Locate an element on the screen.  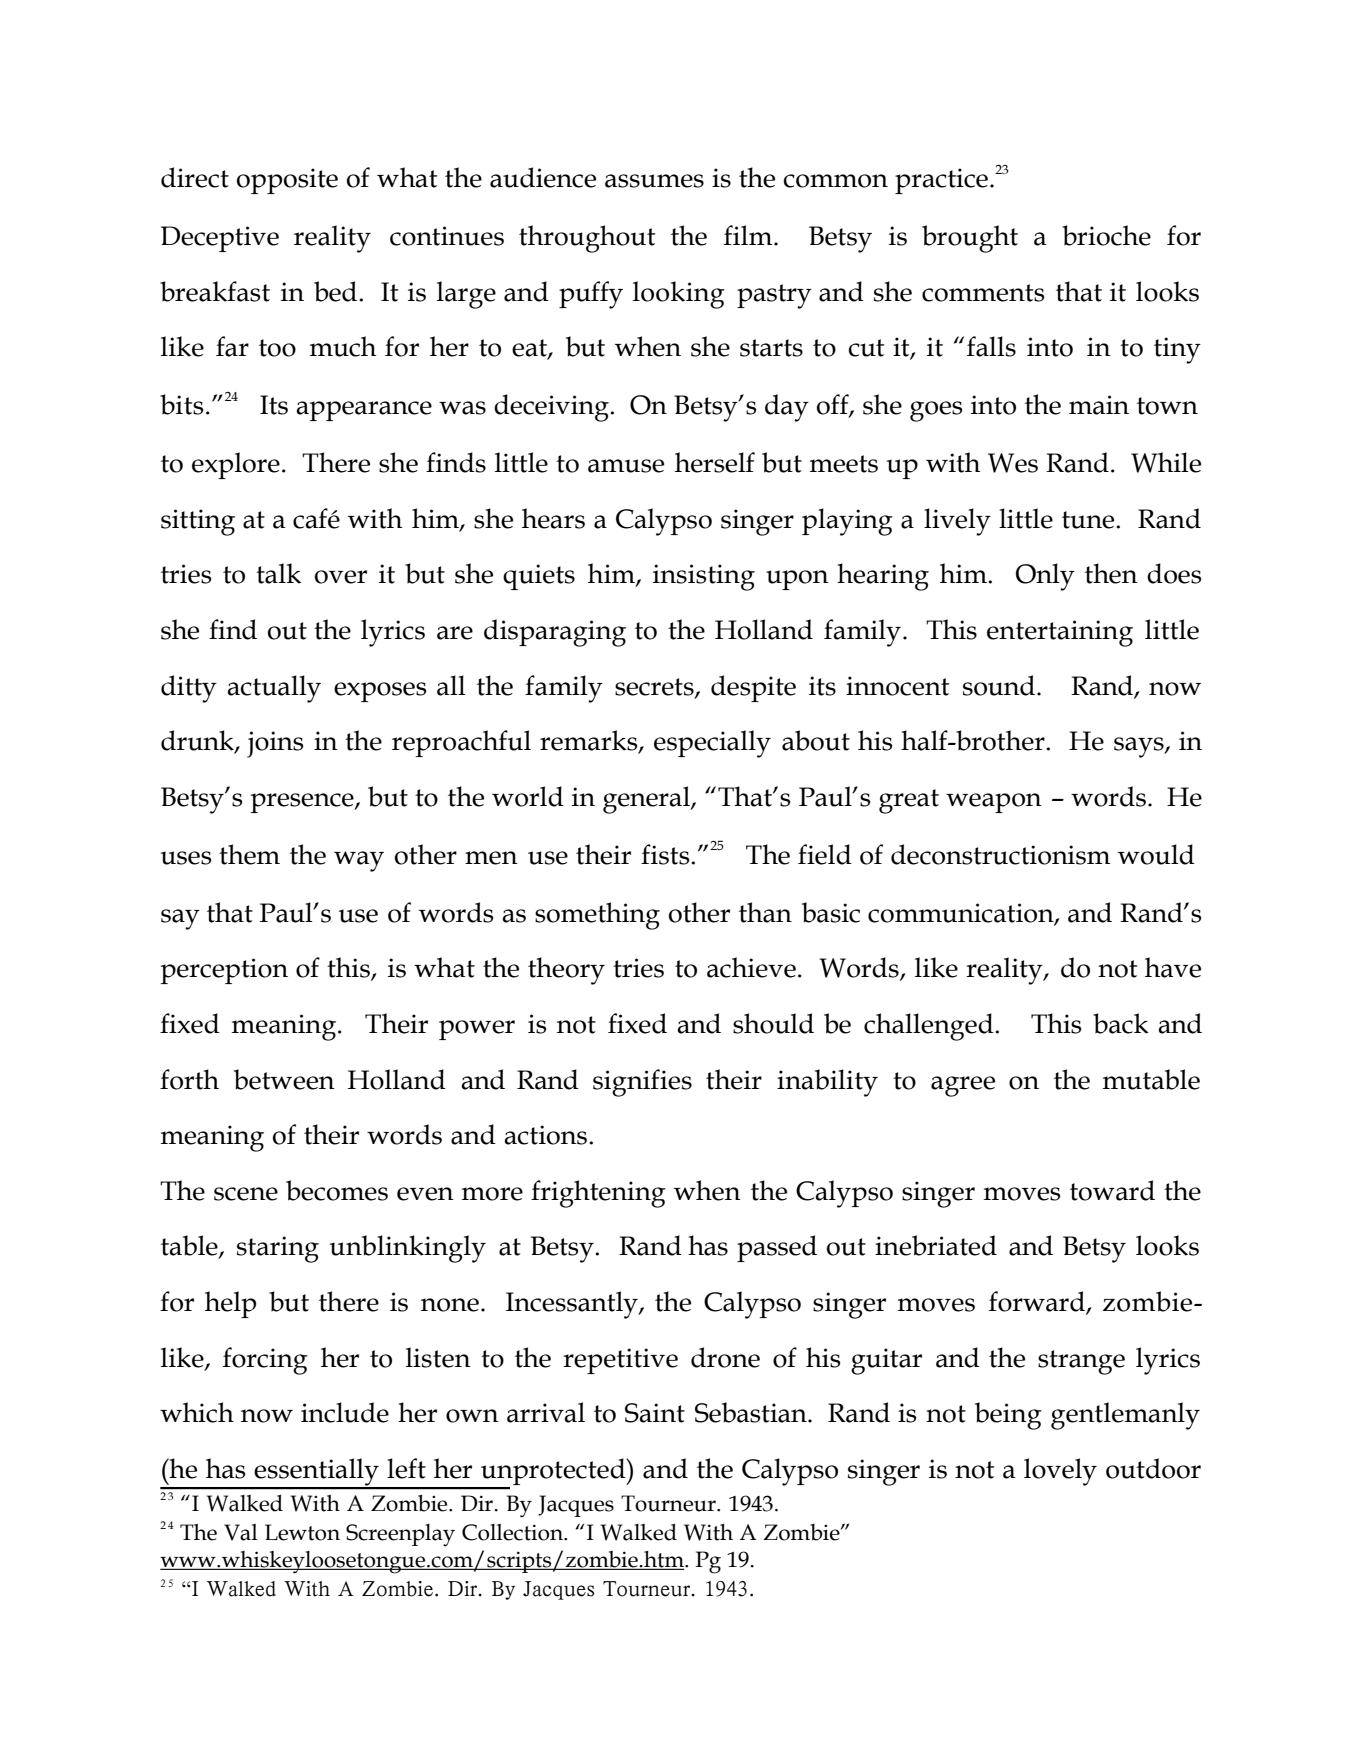
essentially is located at coordinates (316, 1473).
